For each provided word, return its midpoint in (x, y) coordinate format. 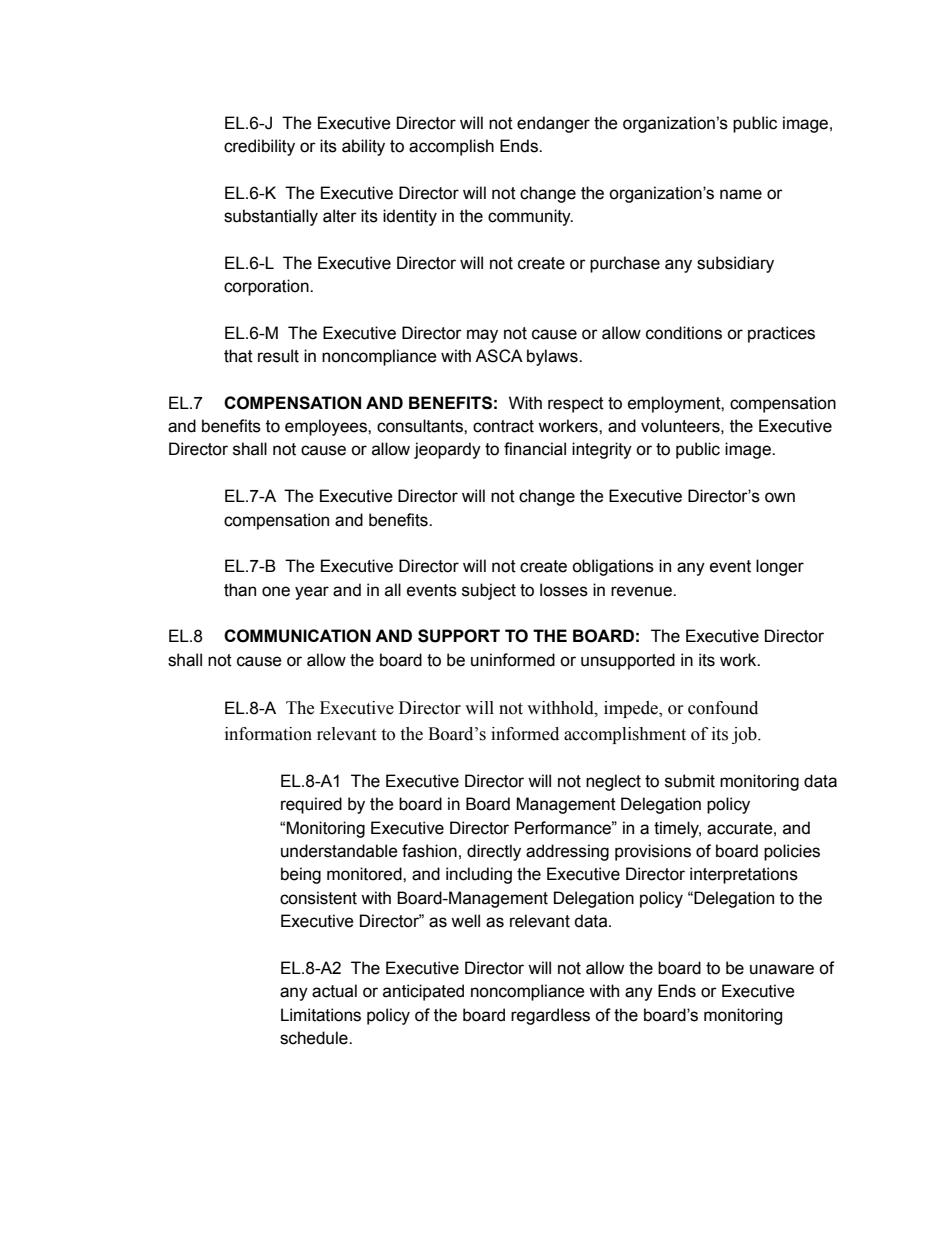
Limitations (321, 1015)
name (741, 194)
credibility (259, 147)
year (312, 593)
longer (780, 567)
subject (489, 591)
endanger (553, 124)
